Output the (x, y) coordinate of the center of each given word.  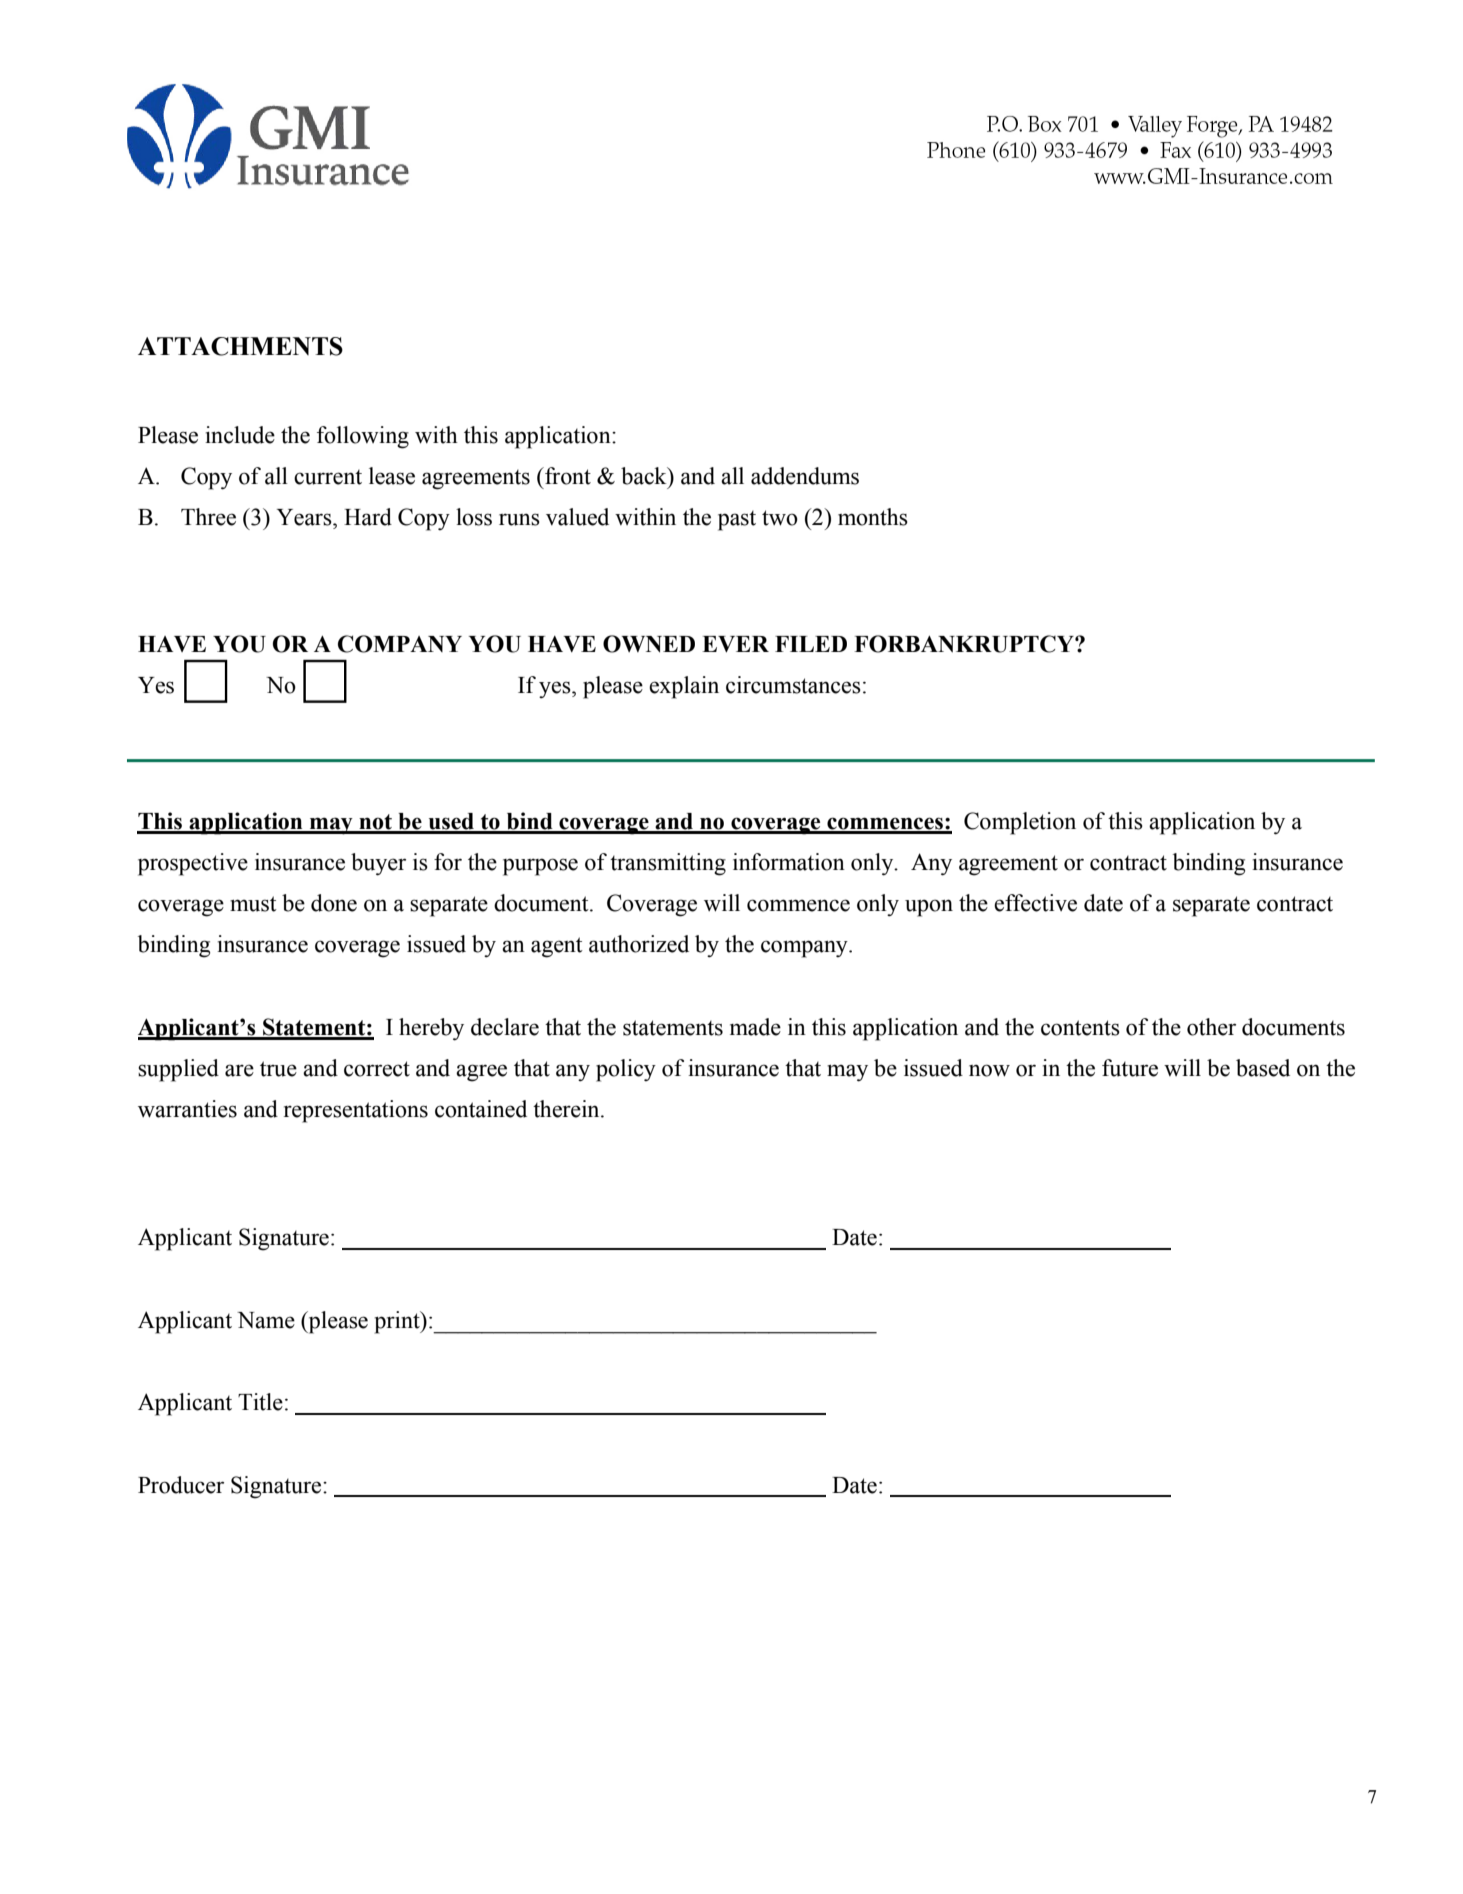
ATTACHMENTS (240, 346)
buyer (378, 864)
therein (567, 1109)
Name (266, 1320)
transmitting (668, 864)
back (645, 476)
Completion (1020, 823)
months (873, 517)
